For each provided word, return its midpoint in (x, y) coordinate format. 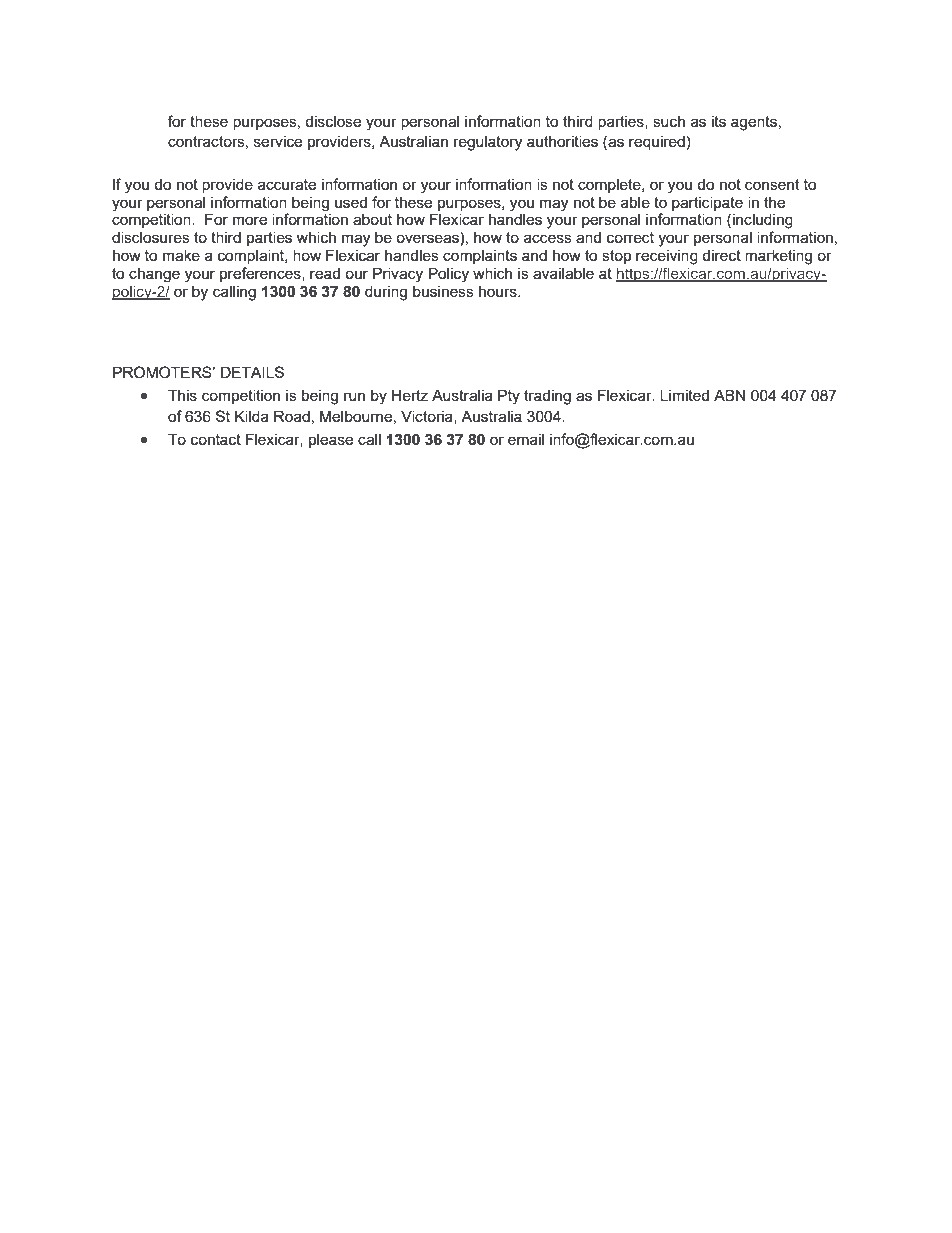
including (763, 221)
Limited (684, 395)
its (719, 121)
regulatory (488, 143)
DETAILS (252, 372)
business (443, 291)
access (548, 238)
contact (216, 439)
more (250, 220)
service (278, 141)
